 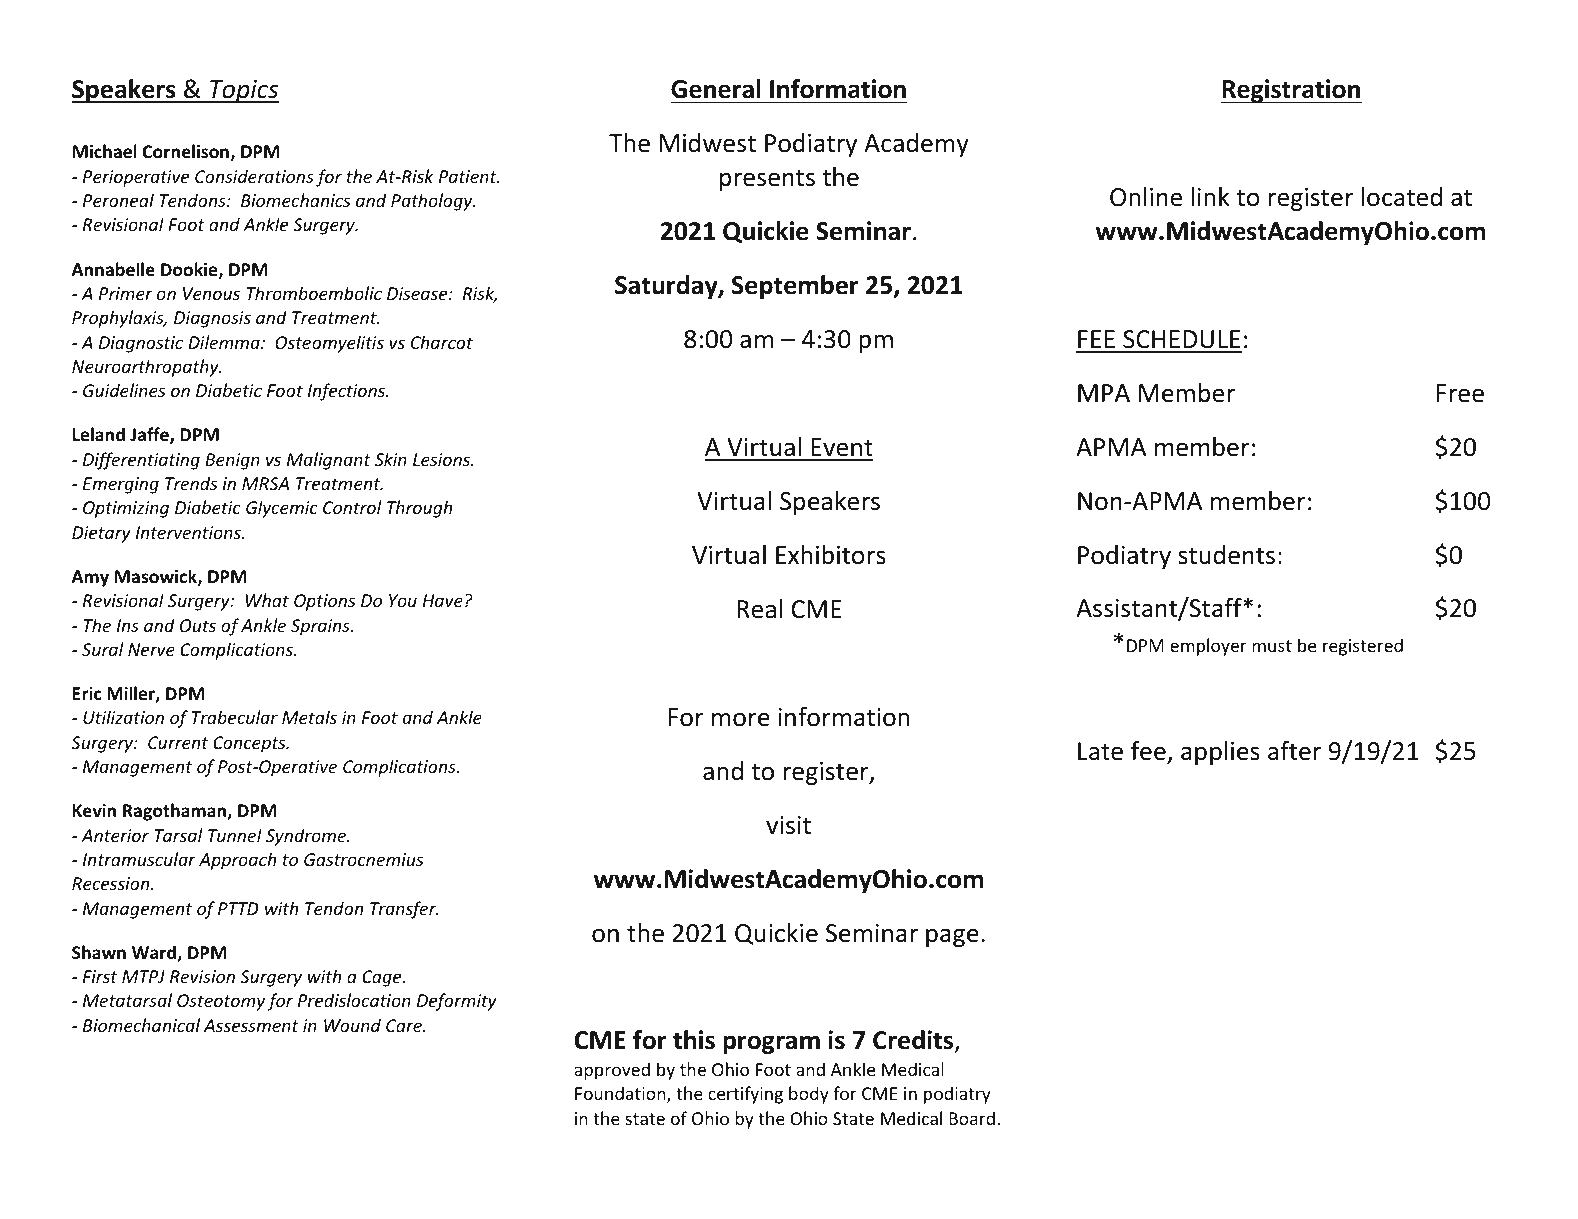 What do you see at coordinates (1291, 91) in the screenshot?
I see `Registration` at bounding box center [1291, 91].
